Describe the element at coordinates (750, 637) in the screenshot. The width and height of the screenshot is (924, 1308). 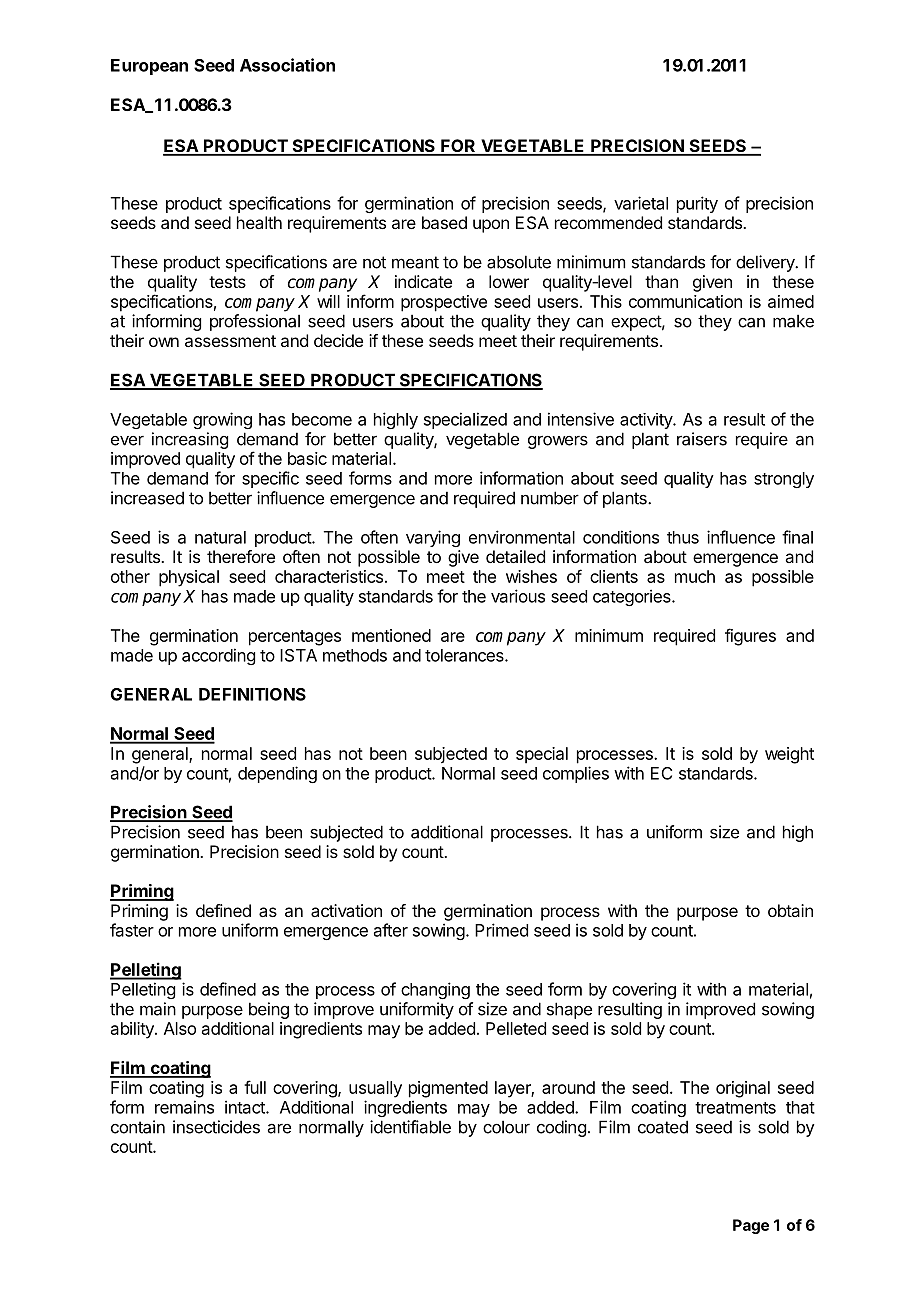
I see `figures` at that location.
